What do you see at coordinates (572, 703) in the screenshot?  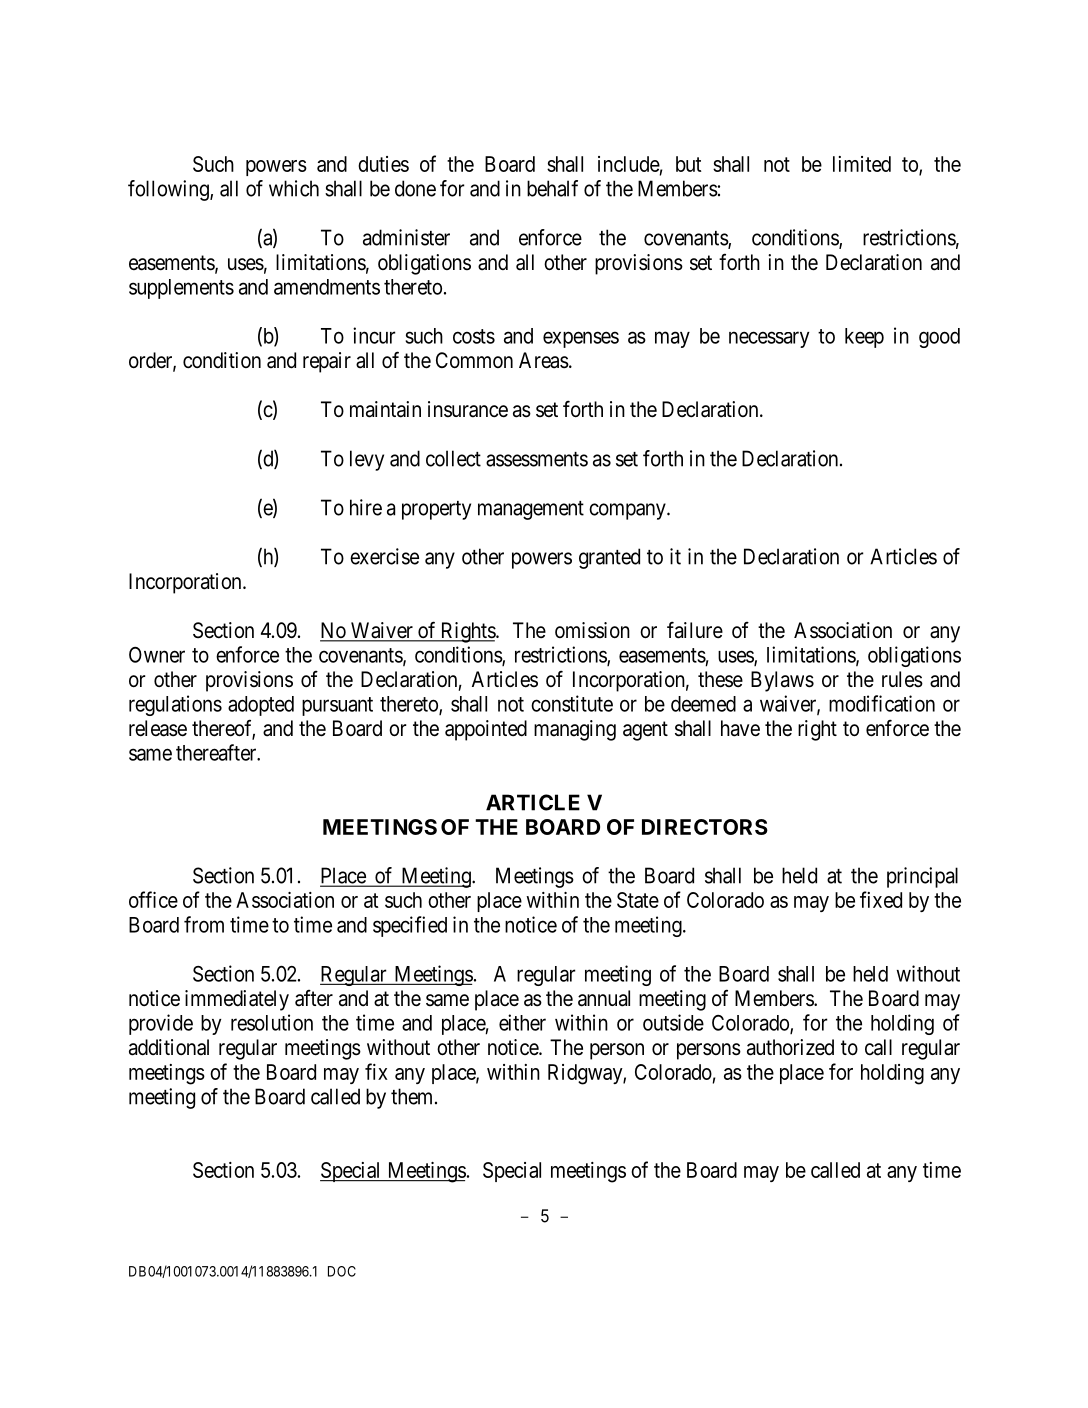 I see `constitute` at bounding box center [572, 703].
